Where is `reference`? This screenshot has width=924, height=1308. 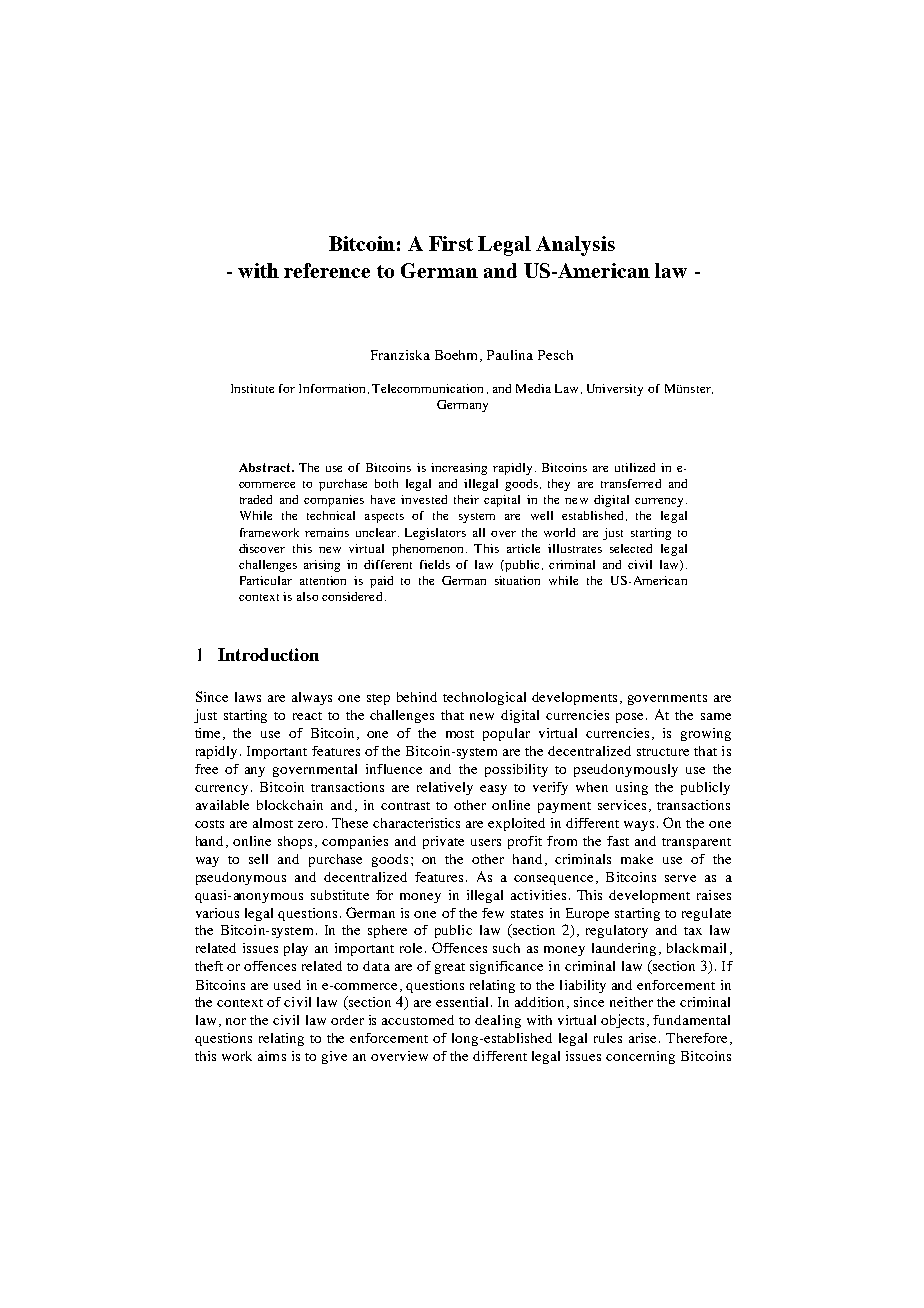 reference is located at coordinates (327, 270).
